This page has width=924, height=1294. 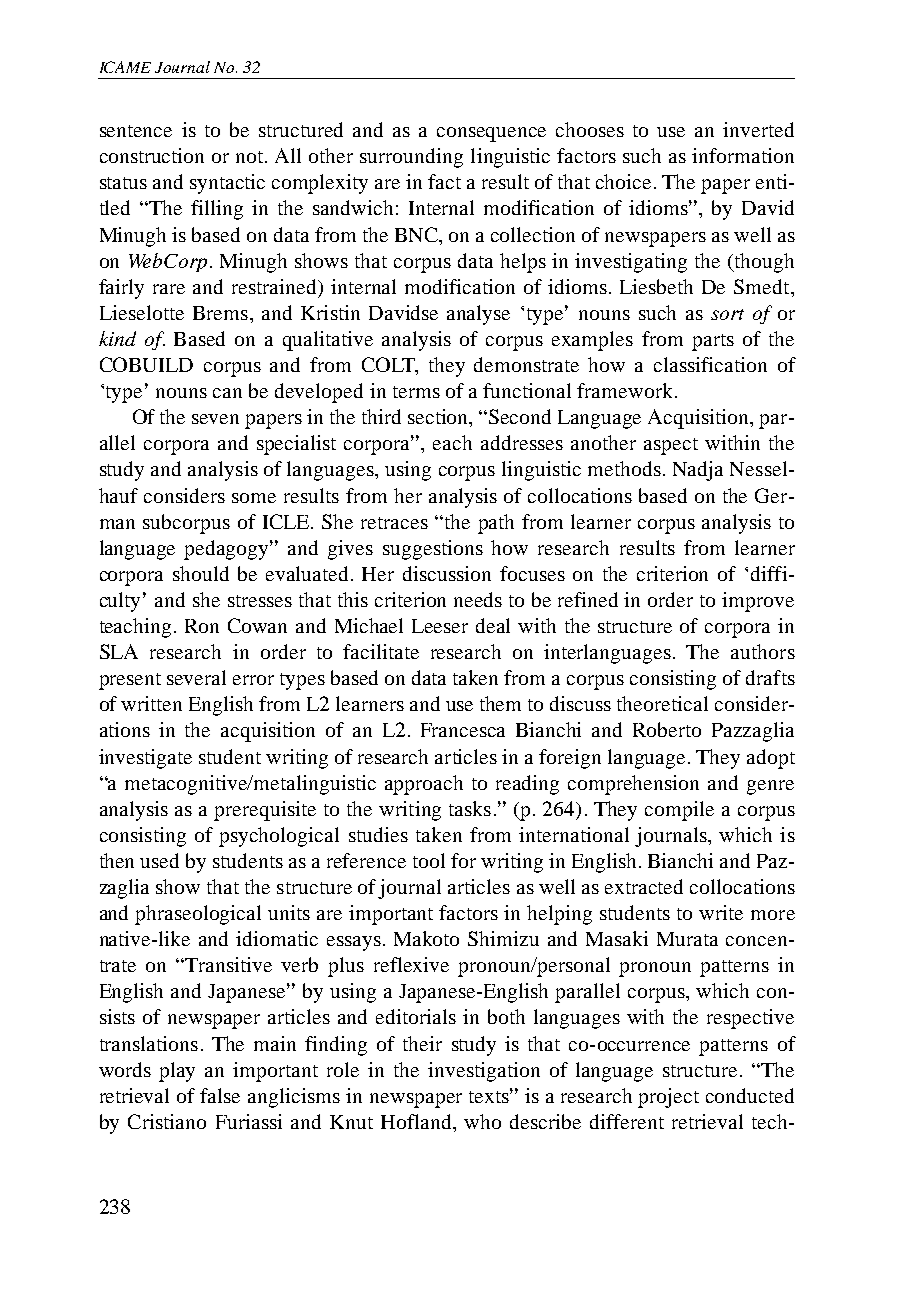 What do you see at coordinates (152, 155) in the page?
I see `construction` at bounding box center [152, 155].
